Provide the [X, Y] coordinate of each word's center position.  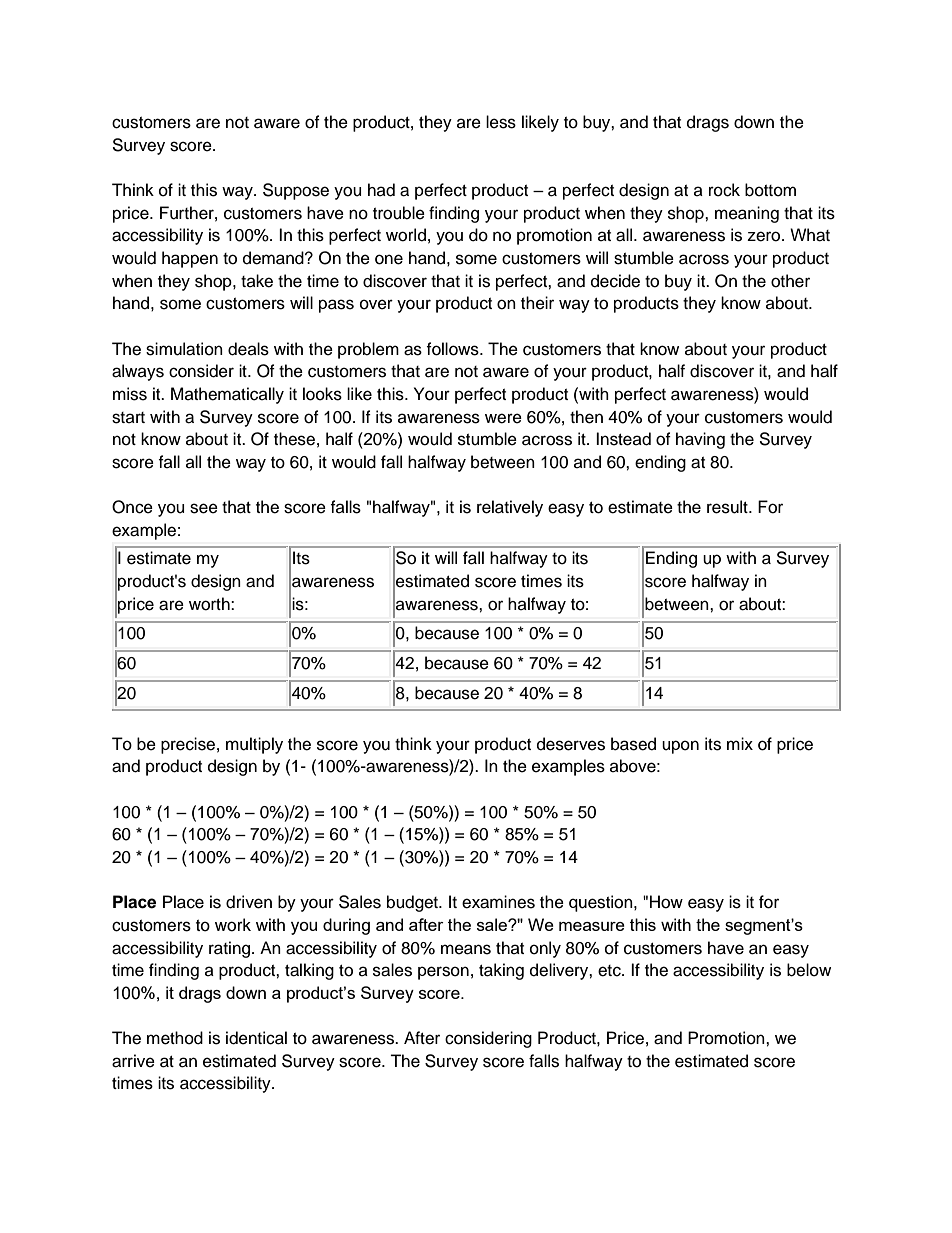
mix [740, 743]
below [809, 970]
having [700, 440]
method [175, 1038]
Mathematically [227, 395]
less [501, 122]
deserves [571, 744]
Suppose [296, 191]
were [503, 418]
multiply [254, 745]
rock [724, 190]
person [443, 973]
